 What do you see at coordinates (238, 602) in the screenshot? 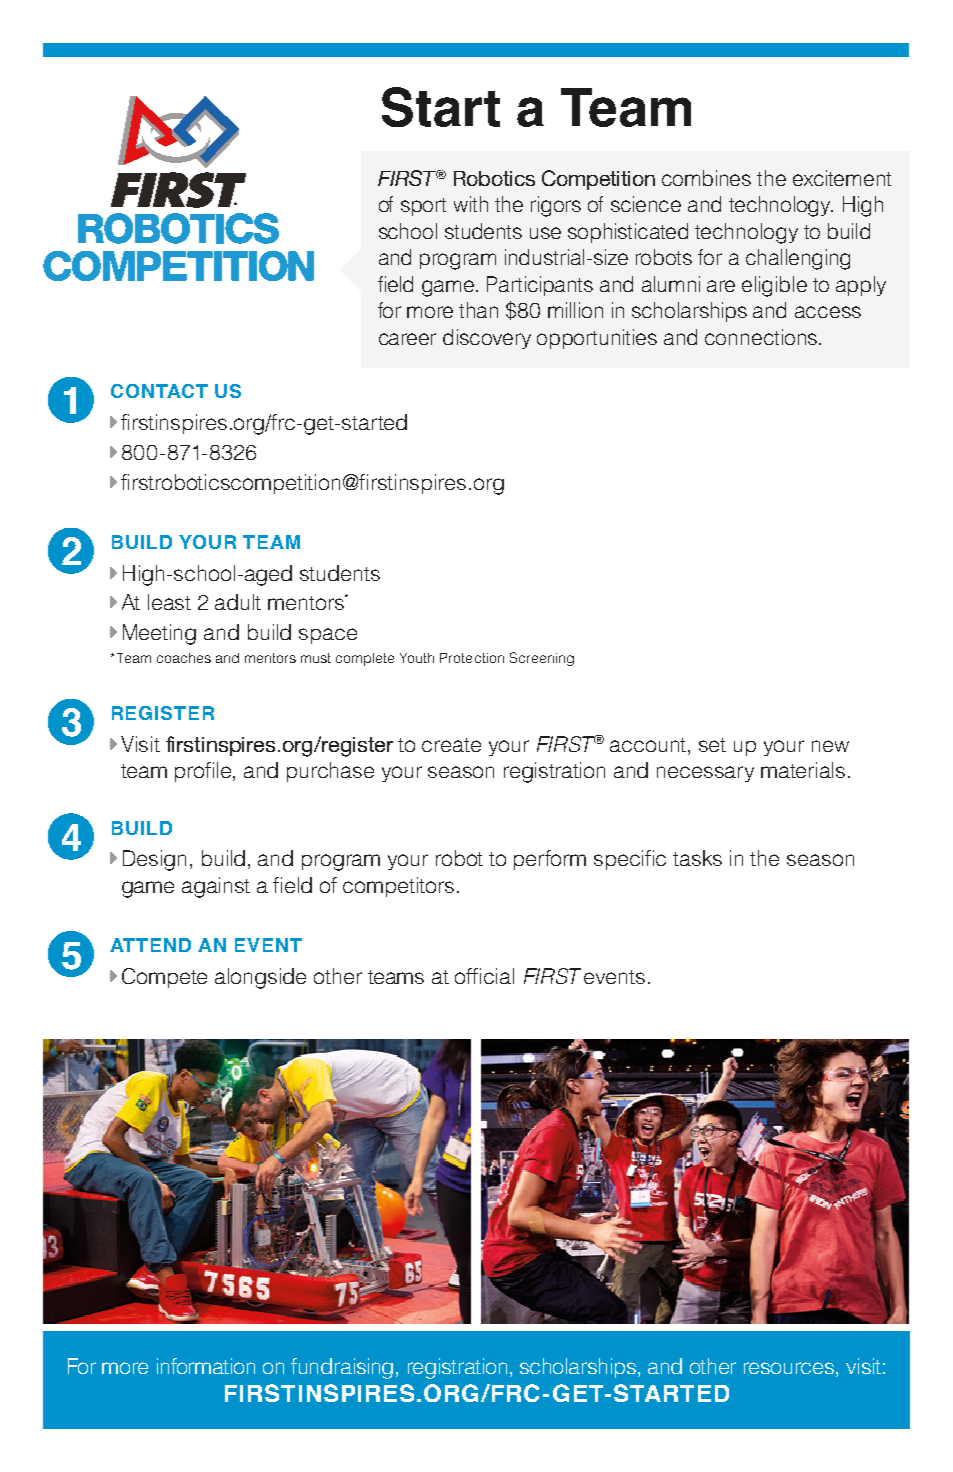
I see `adult` at bounding box center [238, 602].
